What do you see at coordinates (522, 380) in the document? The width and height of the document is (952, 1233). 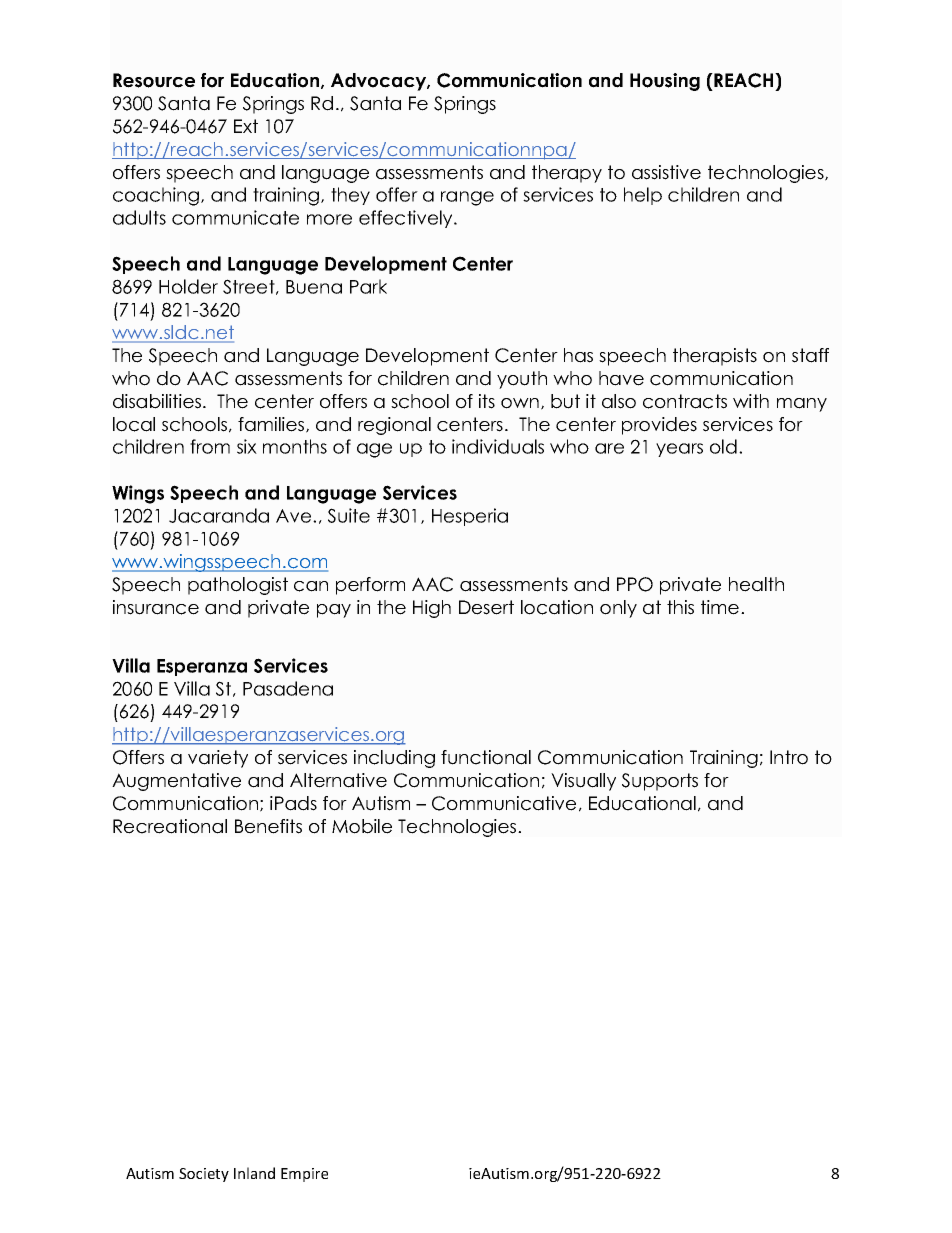 I see `youth` at bounding box center [522, 380].
